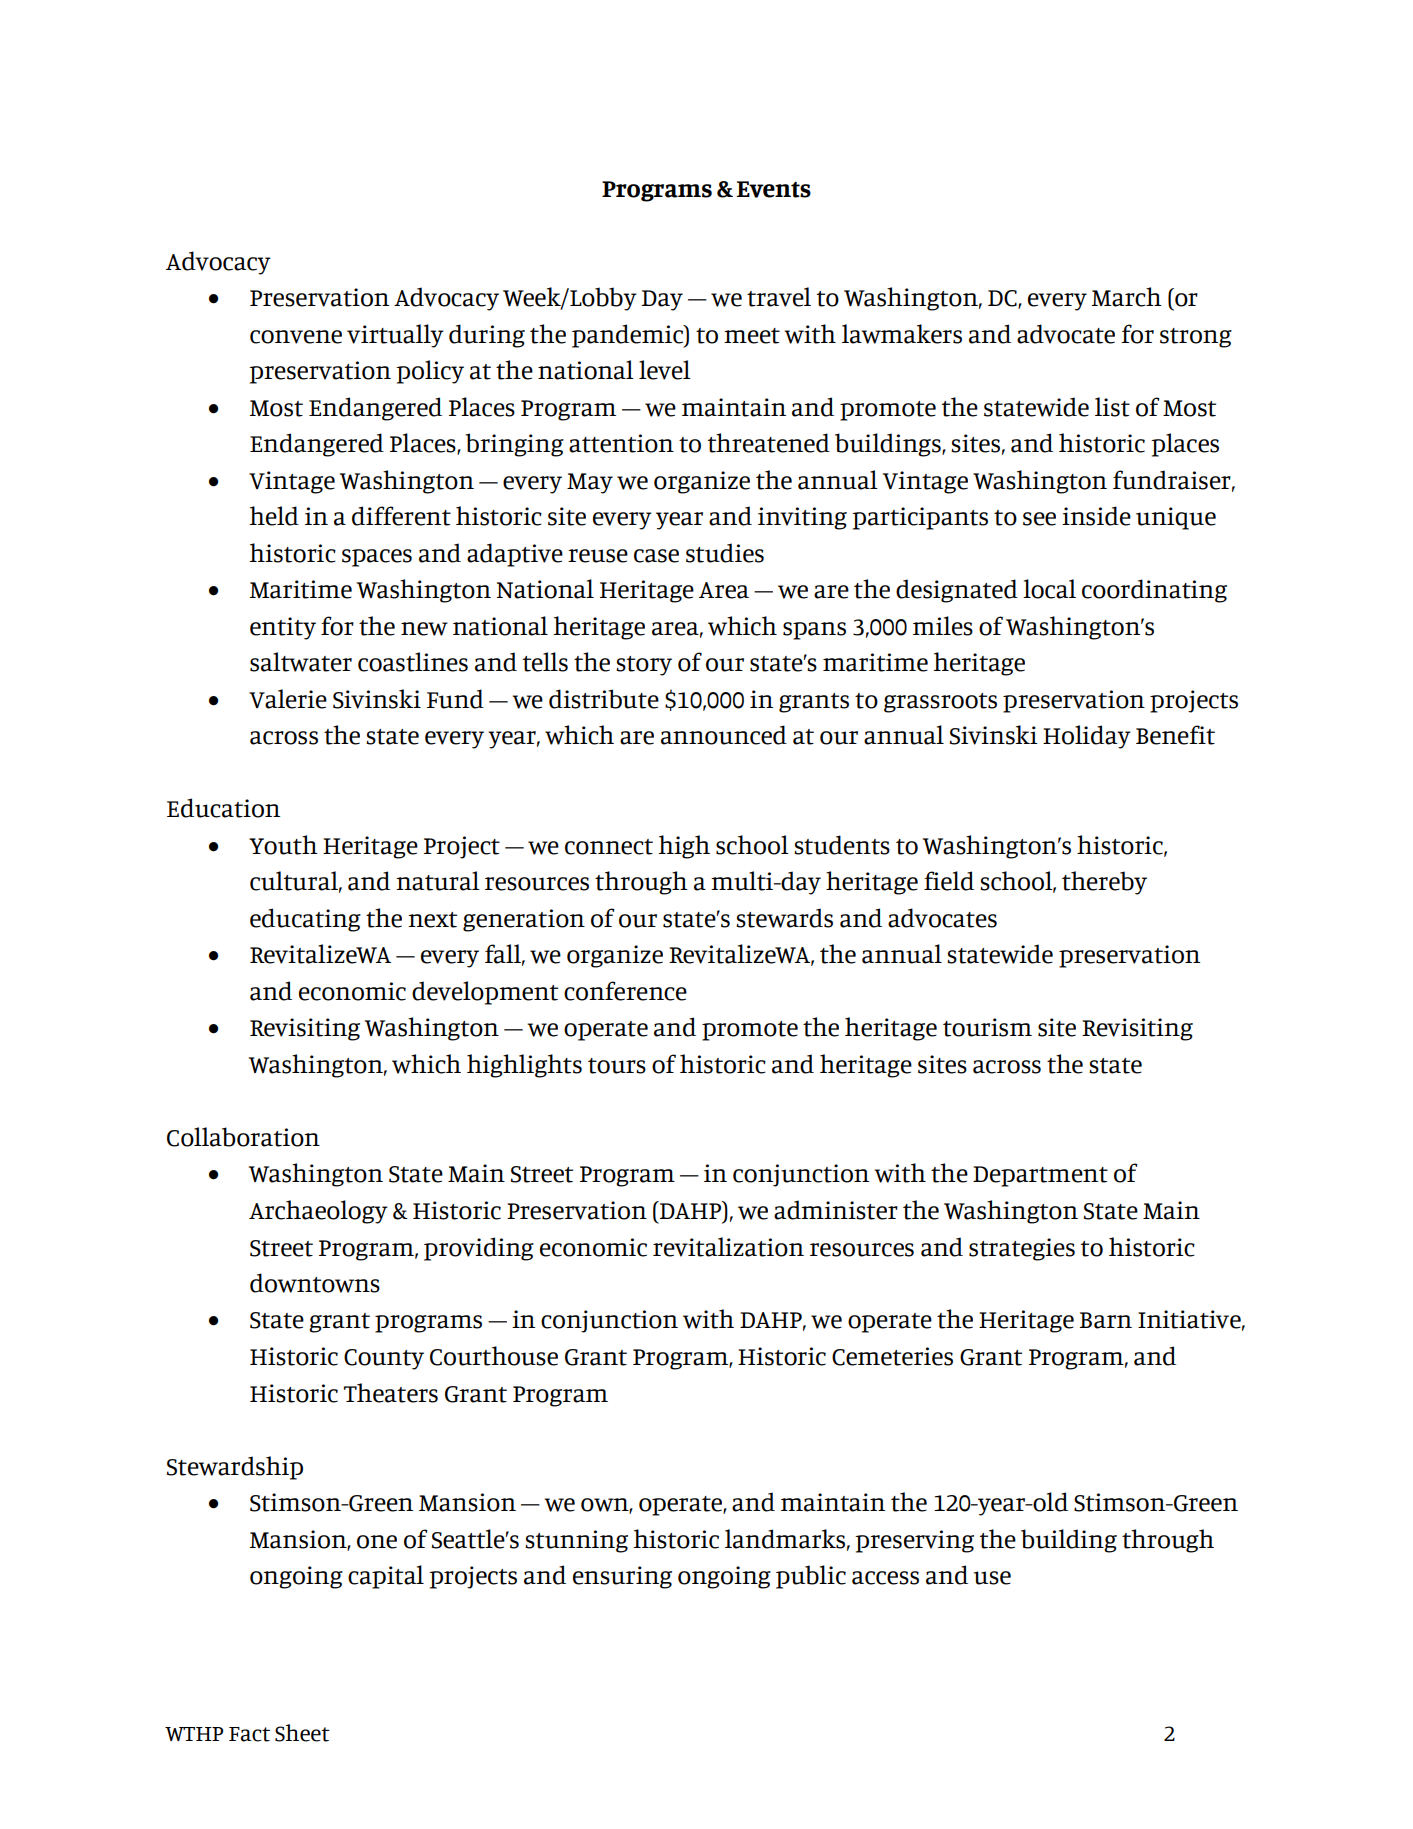 Image resolution: width=1413 pixels, height=1829 pixels. Describe the element at coordinates (305, 920) in the screenshot. I see `educating` at that location.
